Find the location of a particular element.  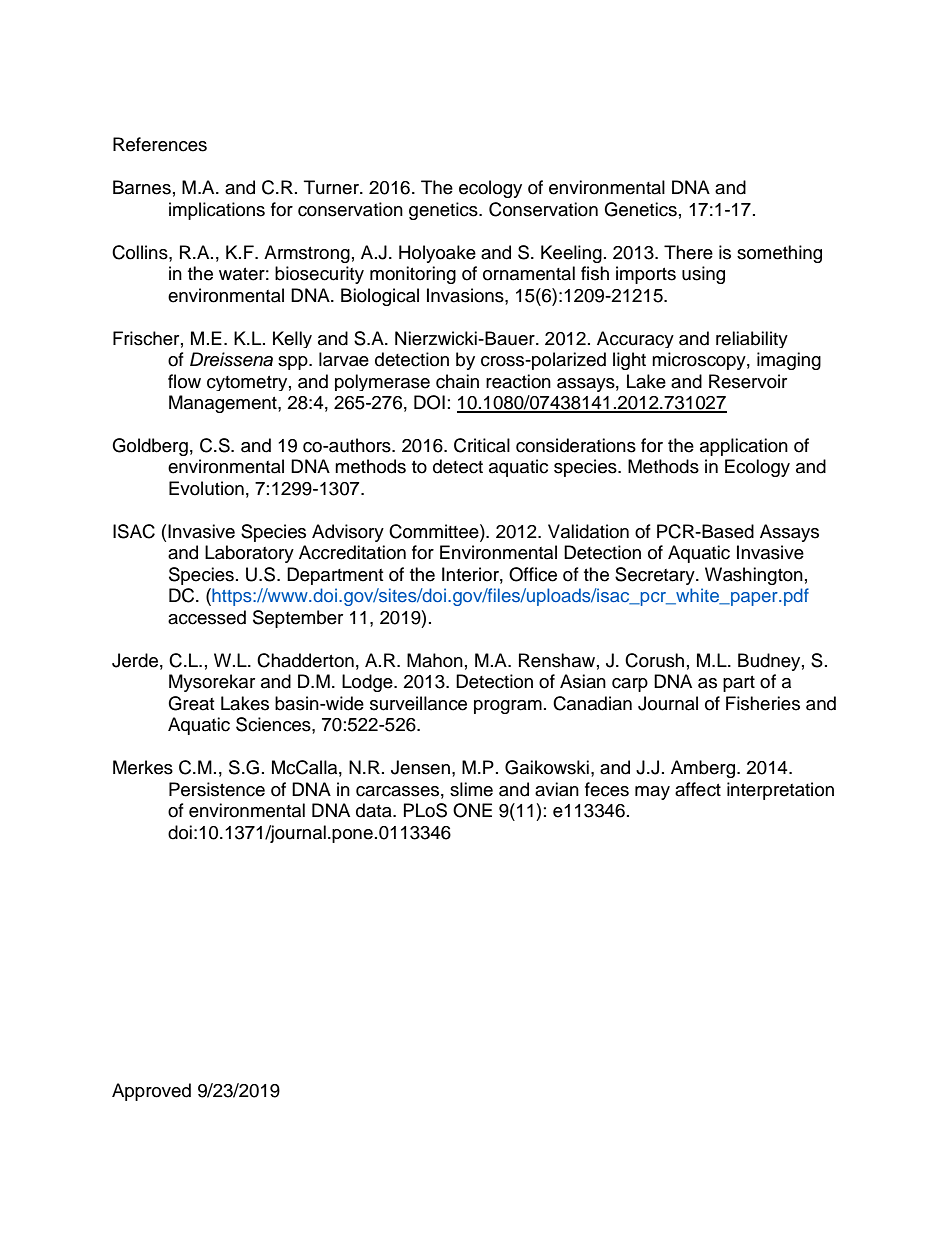

There is located at coordinates (688, 252).
